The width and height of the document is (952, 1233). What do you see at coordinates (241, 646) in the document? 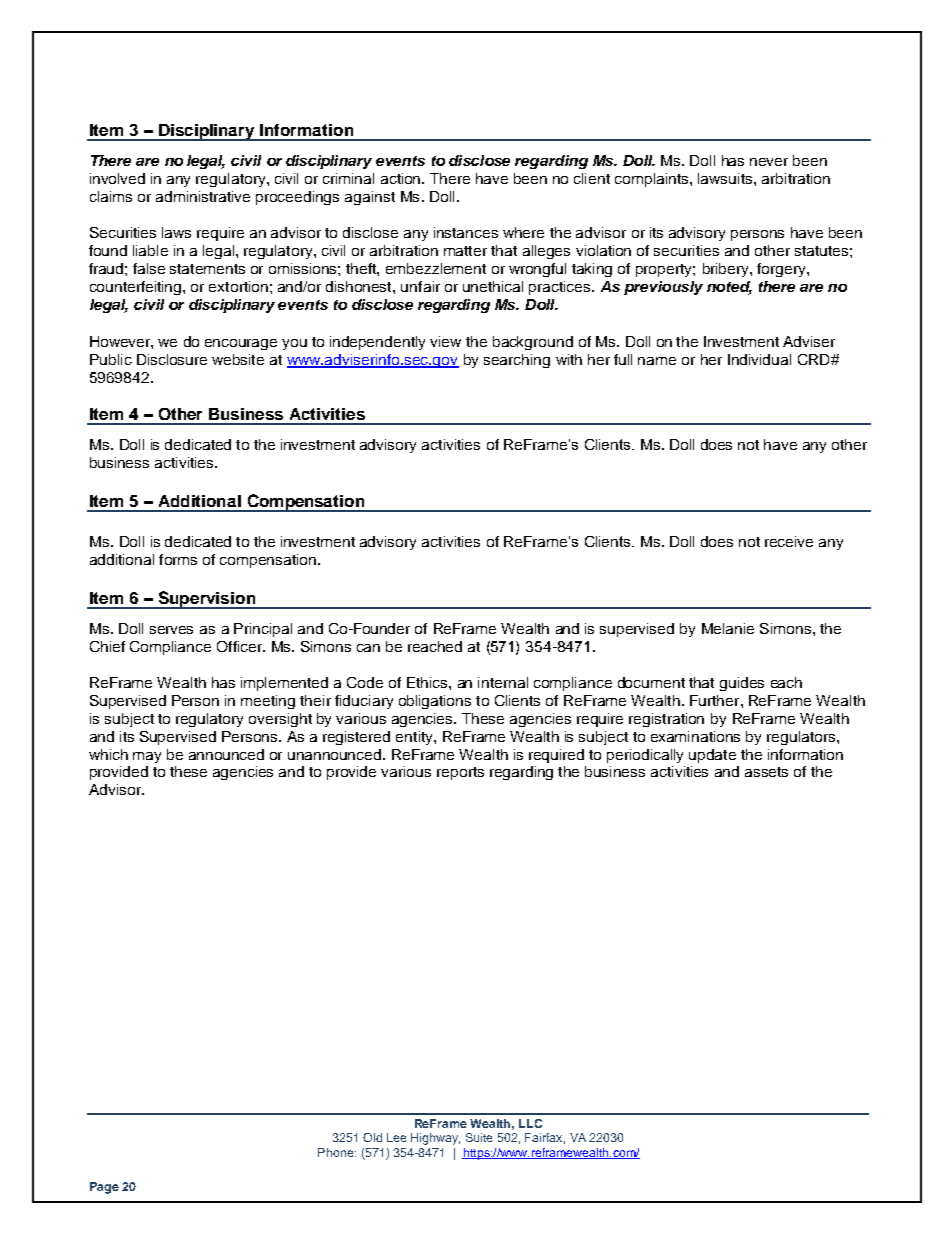
I see `Officer` at bounding box center [241, 646].
